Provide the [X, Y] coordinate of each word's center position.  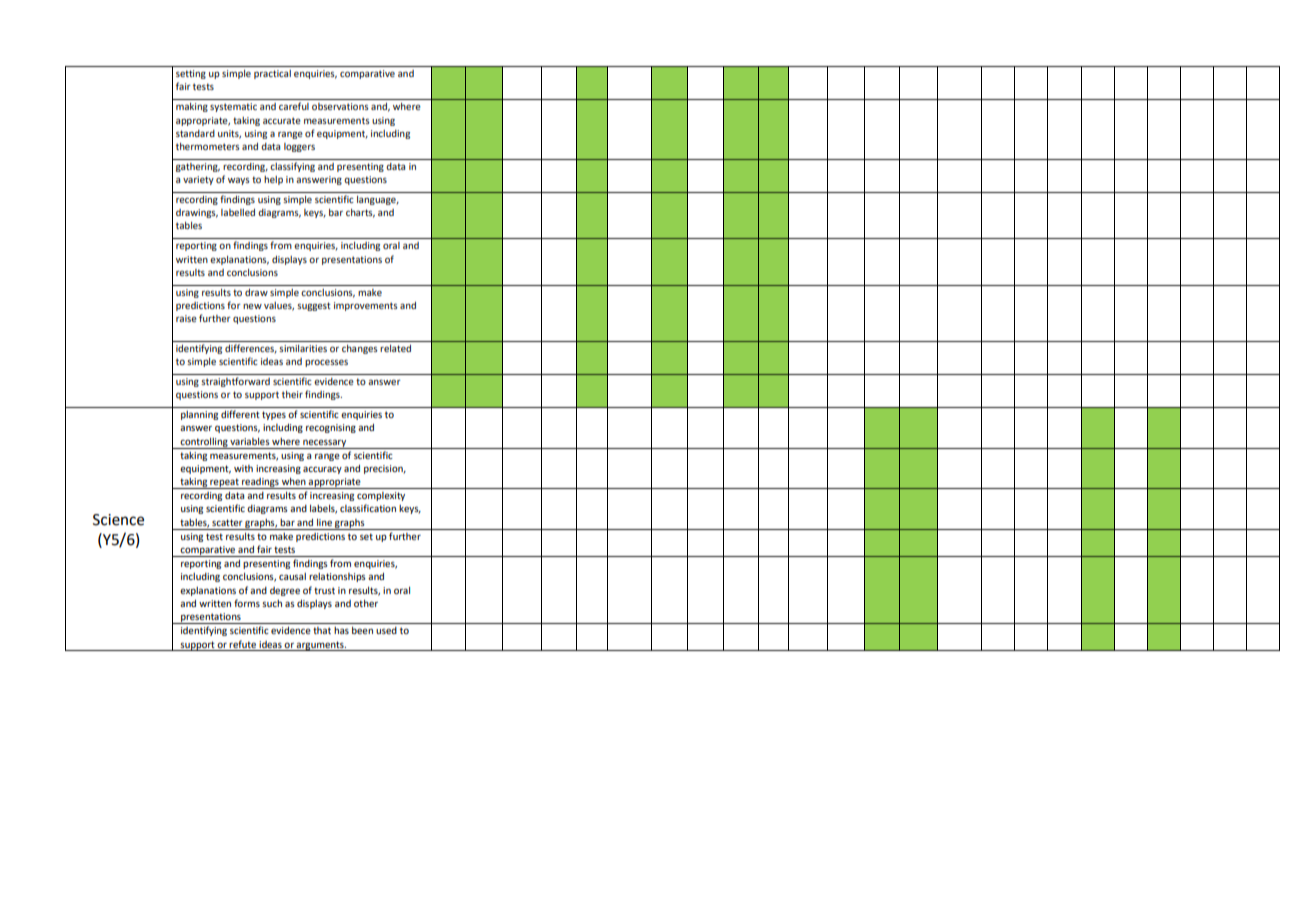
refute [242, 644]
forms [247, 603]
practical [272, 74]
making [192, 107]
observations [340, 106]
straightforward [235, 382]
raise [186, 318]
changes [360, 349]
